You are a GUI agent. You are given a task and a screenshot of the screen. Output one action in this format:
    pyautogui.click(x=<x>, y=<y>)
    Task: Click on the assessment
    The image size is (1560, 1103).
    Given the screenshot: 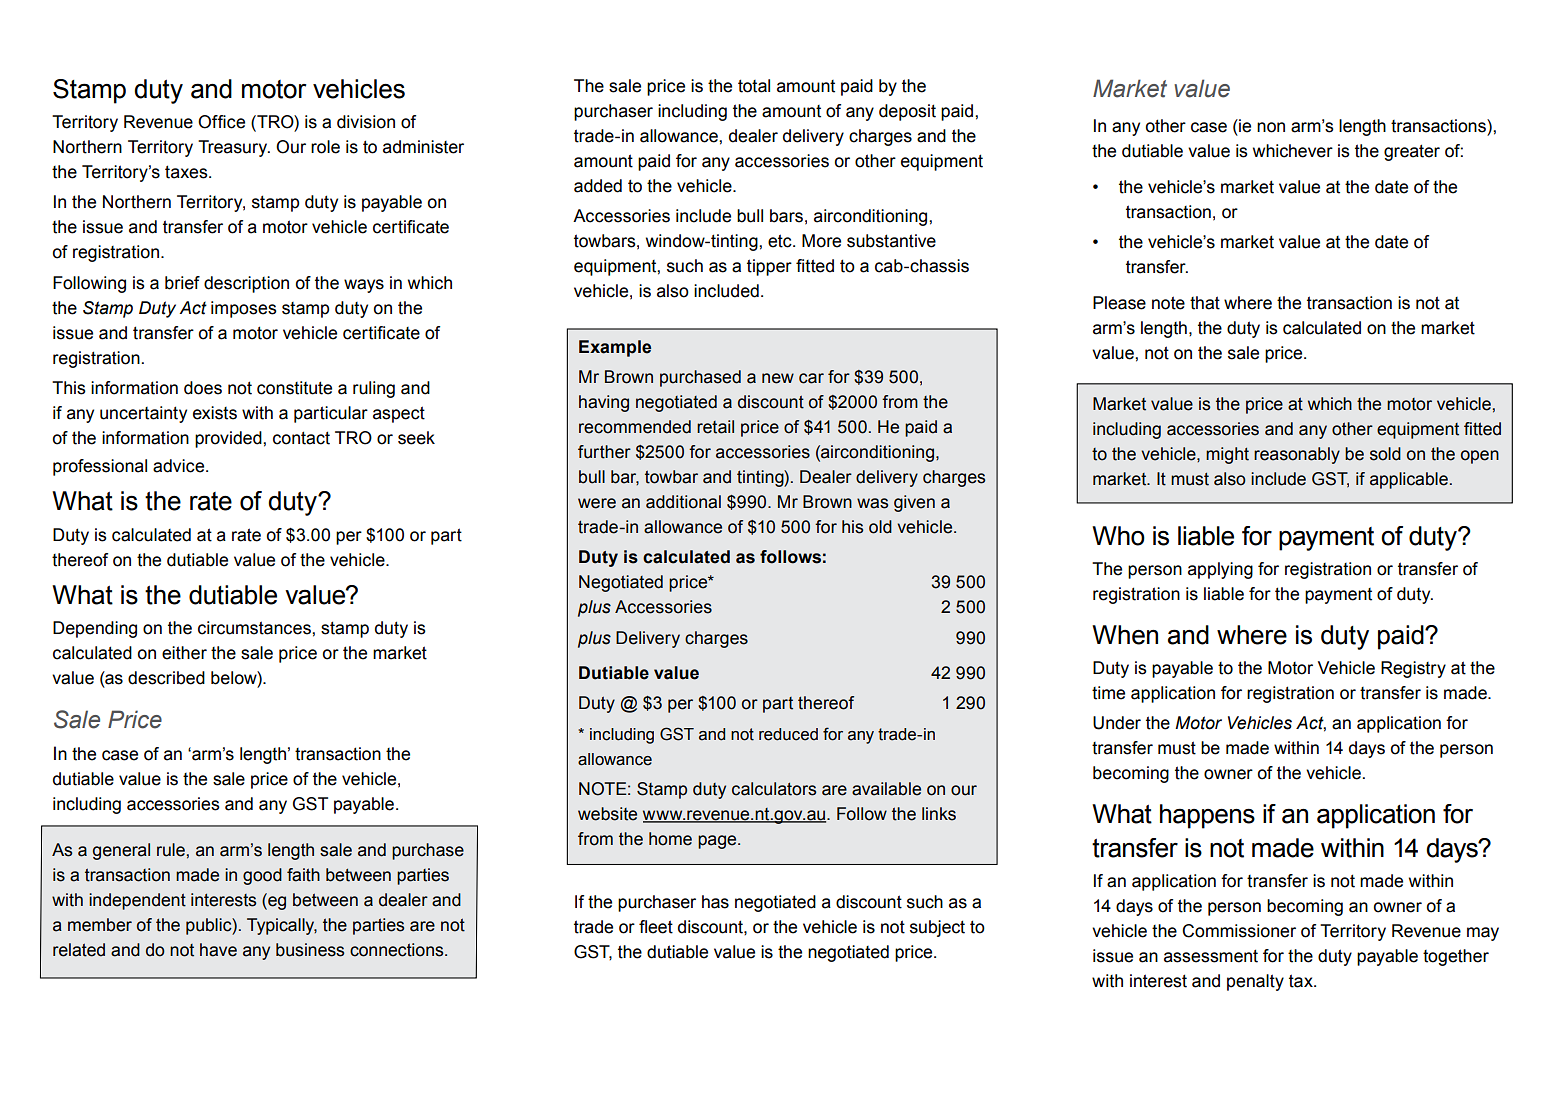 What is the action you would take?
    pyautogui.click(x=1211, y=956)
